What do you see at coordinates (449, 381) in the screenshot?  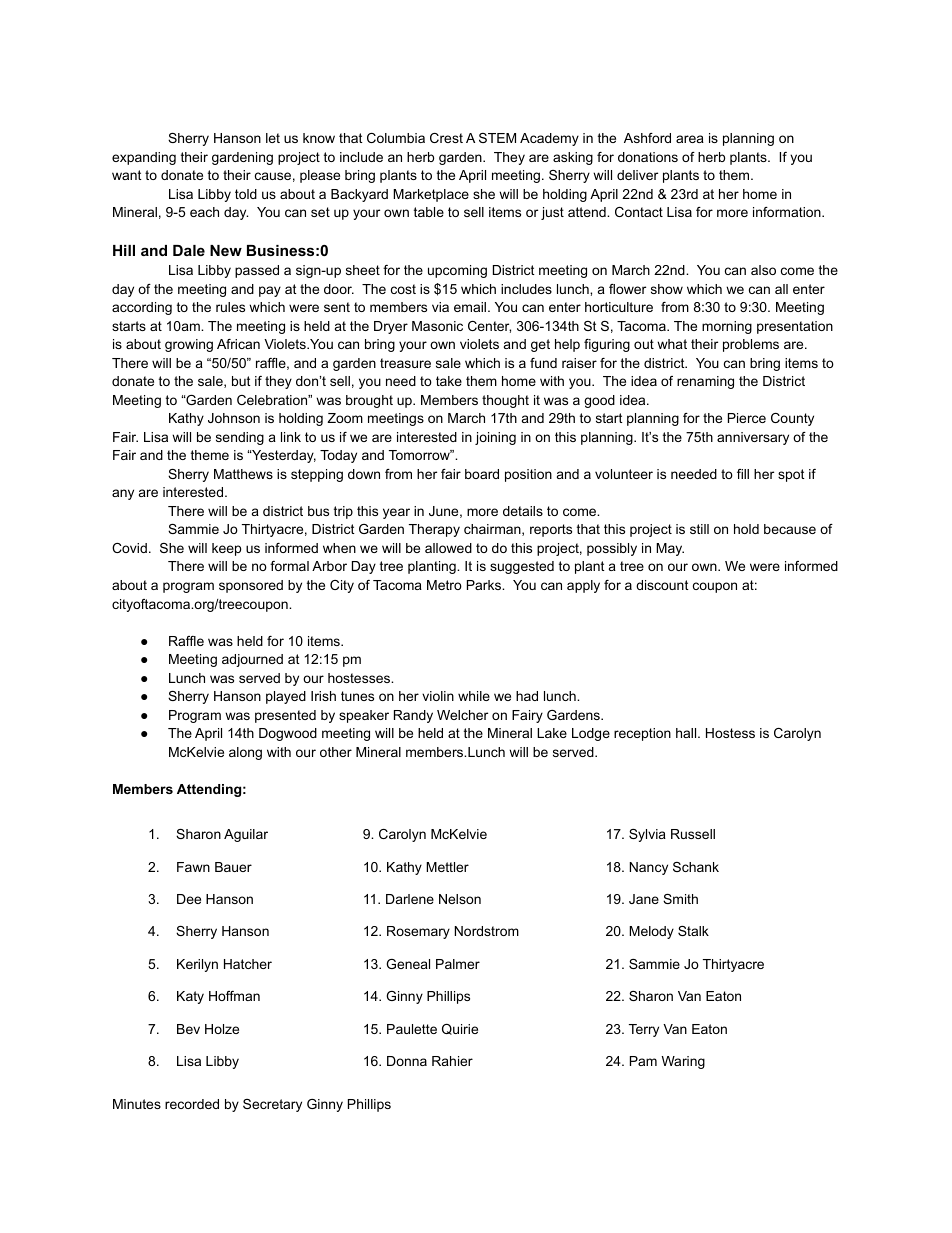 I see `take` at bounding box center [449, 381].
